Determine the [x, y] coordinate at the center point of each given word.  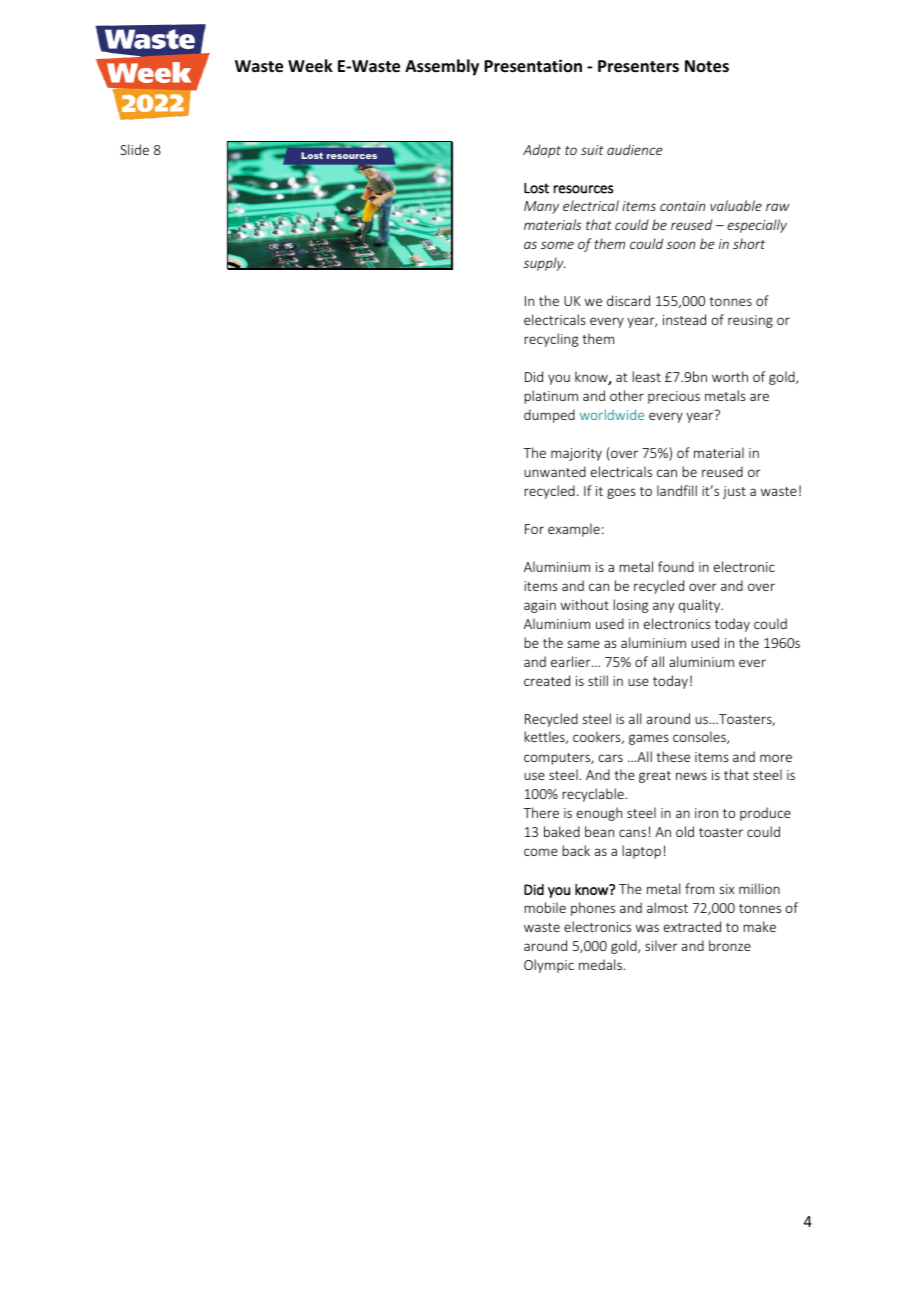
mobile [545, 907]
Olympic [549, 966]
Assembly [442, 67]
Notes [707, 66]
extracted [692, 926]
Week [310, 66]
